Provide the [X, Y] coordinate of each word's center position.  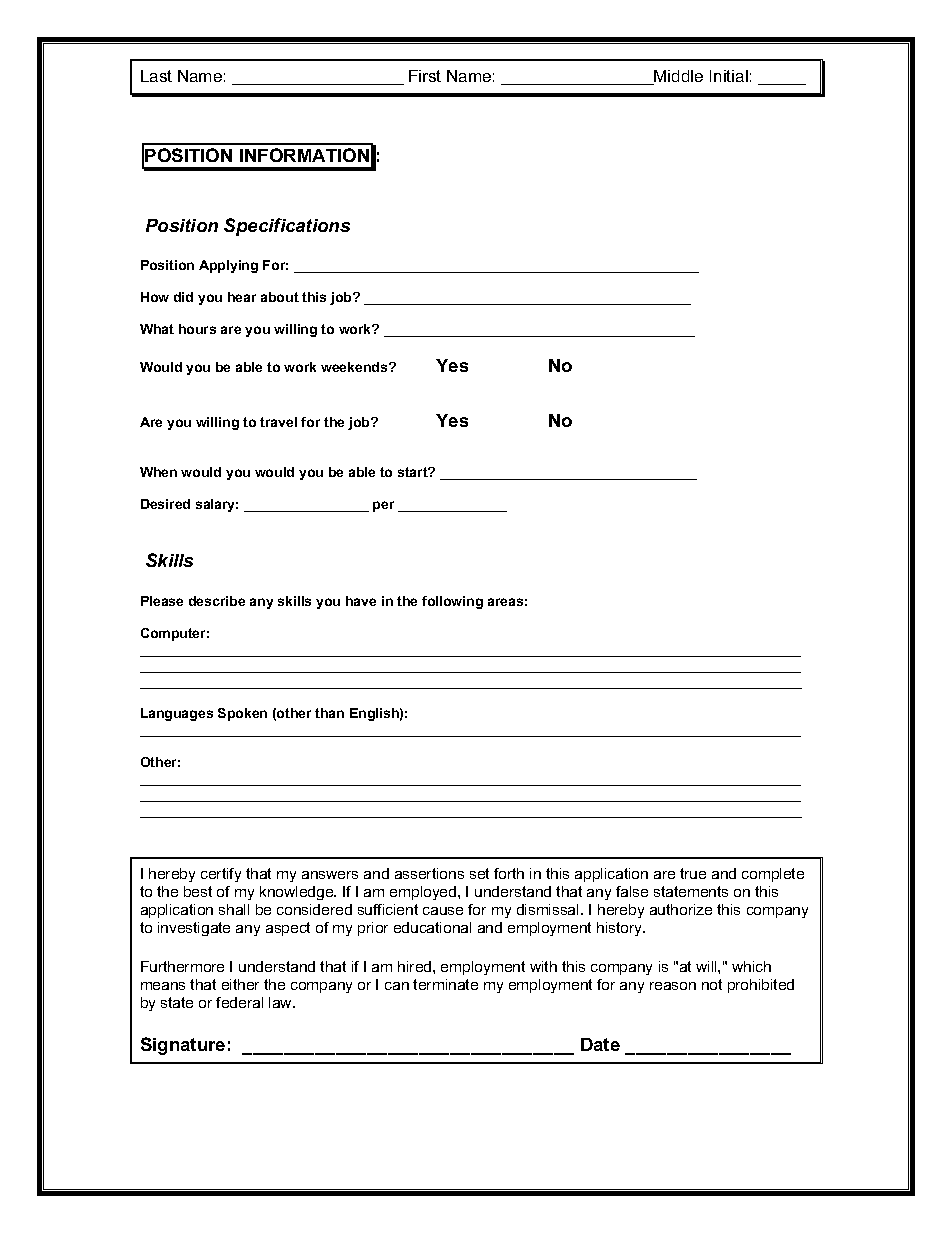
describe [217, 601]
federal [239, 1002]
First [425, 76]
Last [156, 76]
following [452, 602]
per [383, 506]
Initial [729, 76]
